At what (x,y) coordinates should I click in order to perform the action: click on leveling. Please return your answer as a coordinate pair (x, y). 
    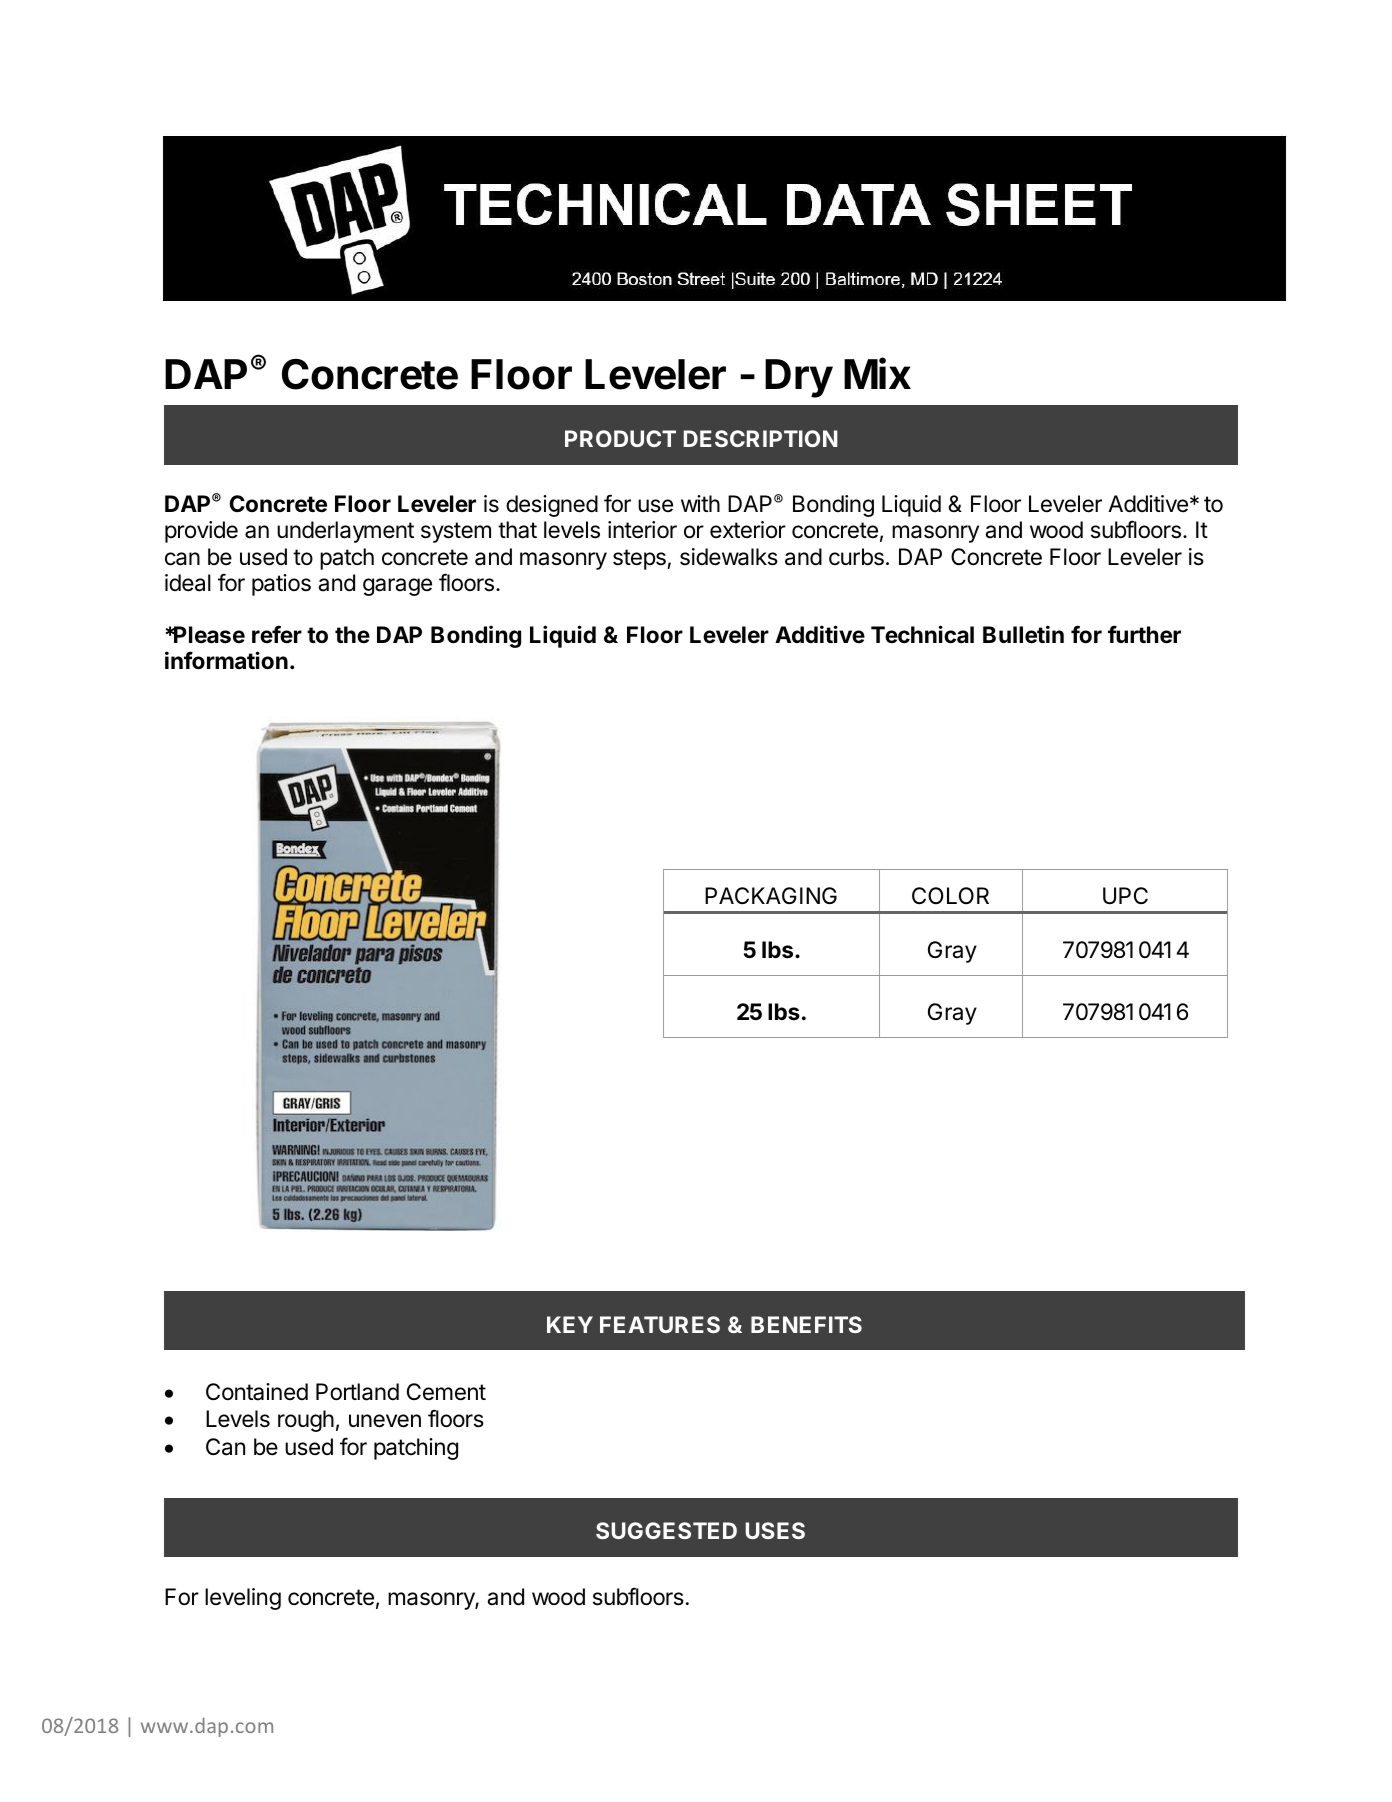
    Looking at the image, I should click on (243, 1599).
